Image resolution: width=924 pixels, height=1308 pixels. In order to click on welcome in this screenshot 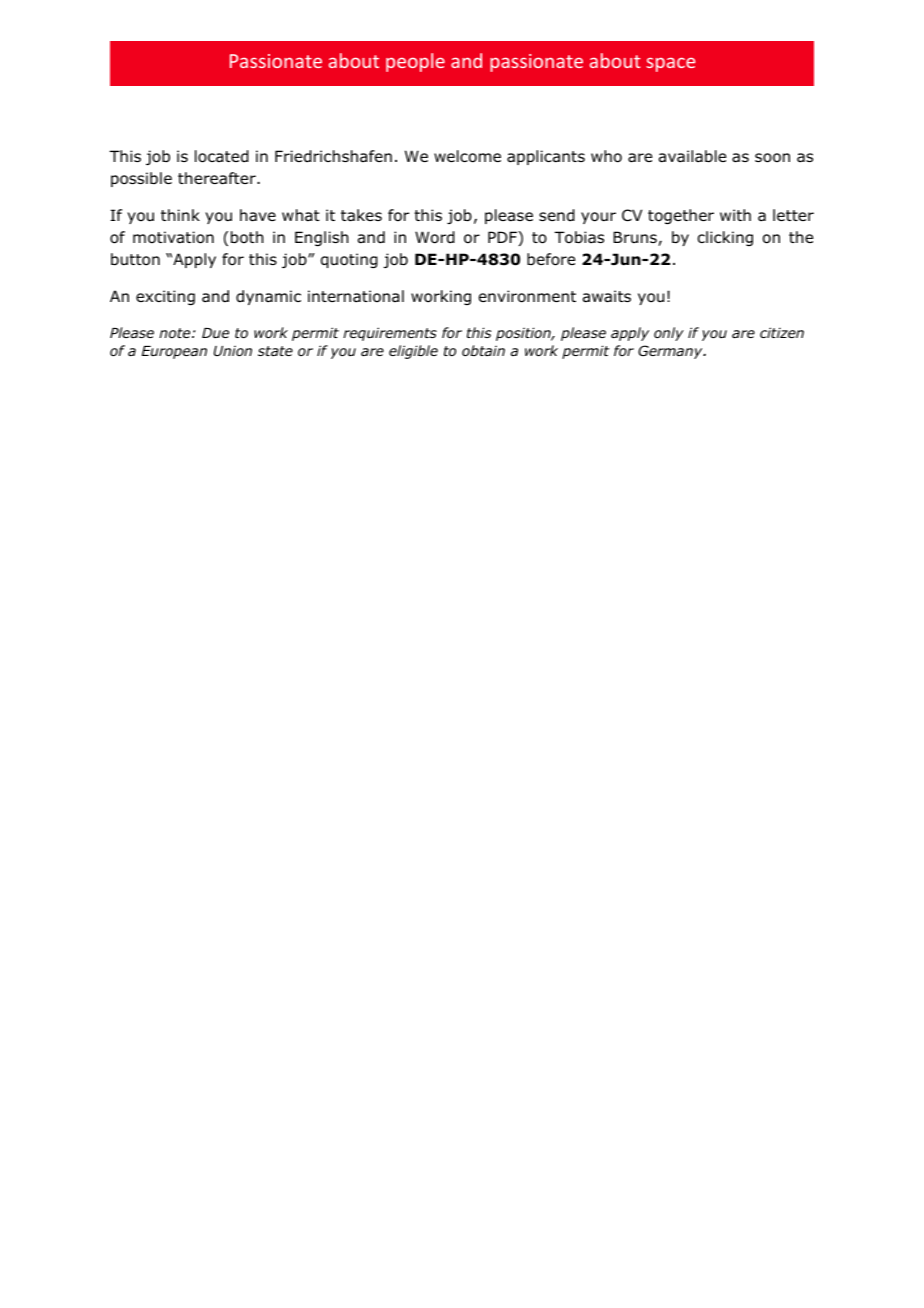, I will do `click(467, 156)`.
